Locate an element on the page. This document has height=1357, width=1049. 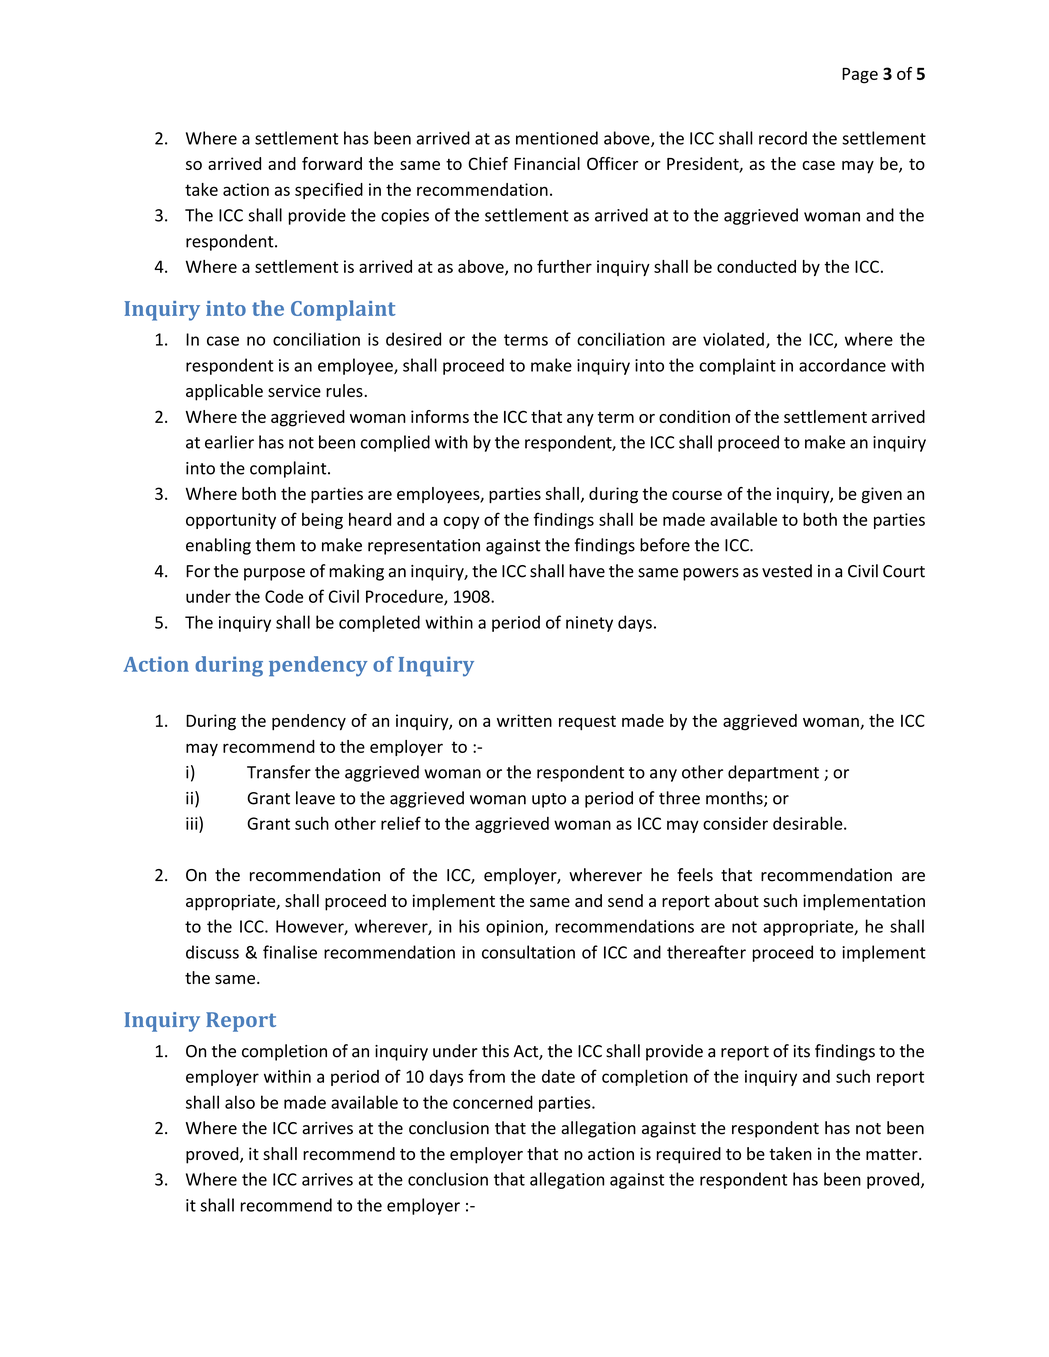
record is located at coordinates (783, 138).
